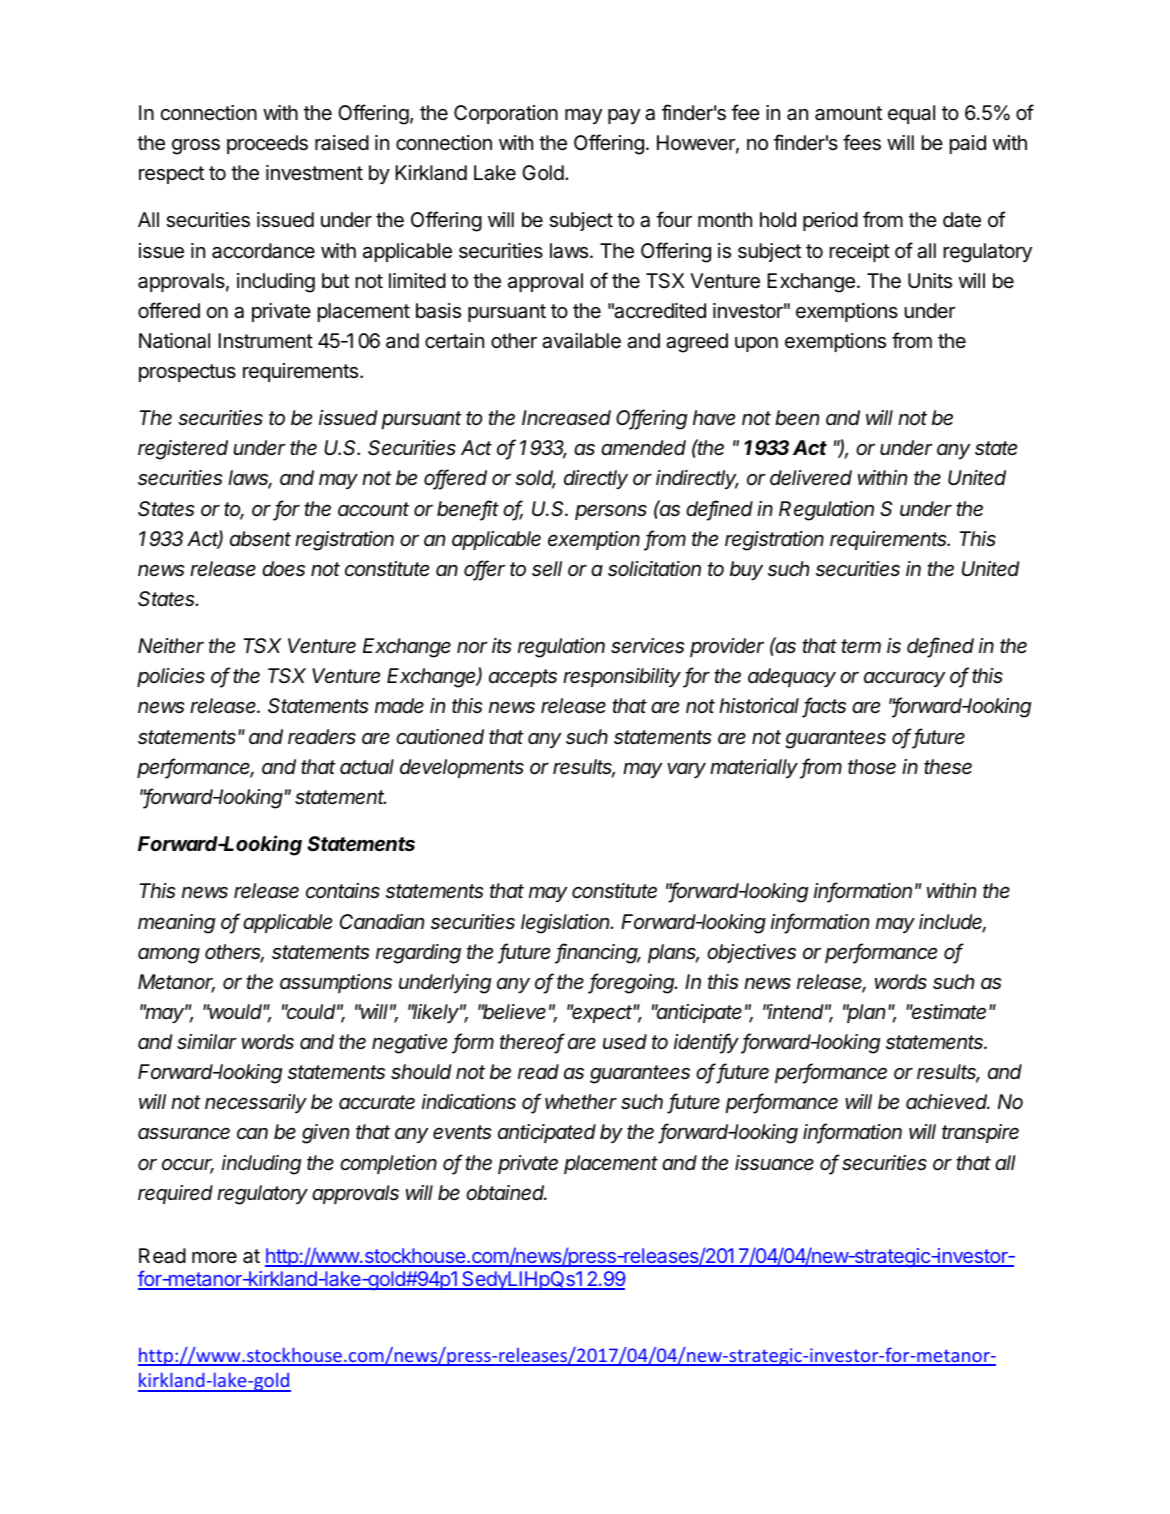 The image size is (1170, 1514). What do you see at coordinates (506, 1192) in the screenshot?
I see `obtained` at bounding box center [506, 1192].
